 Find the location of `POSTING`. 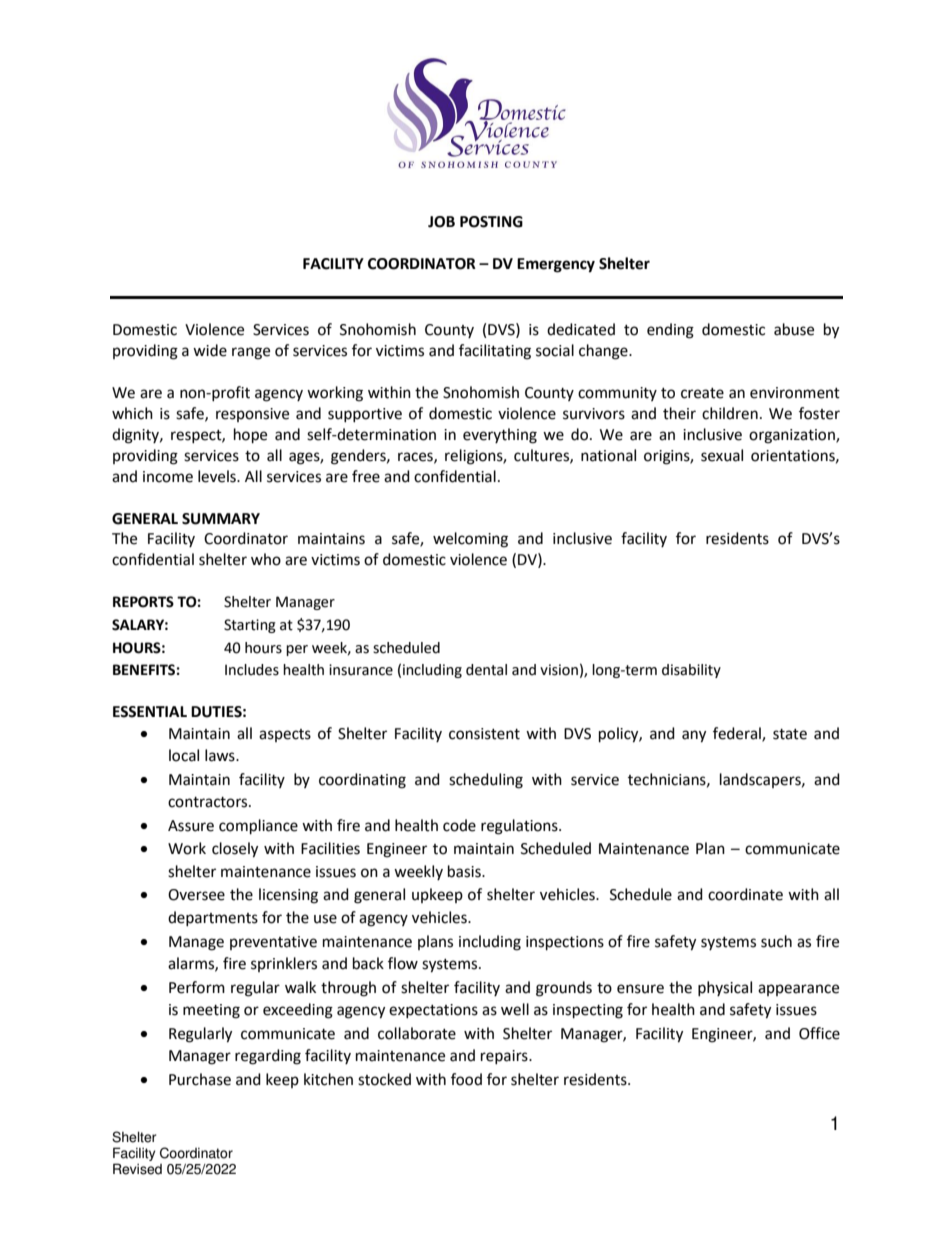

POSTING is located at coordinates (491, 222).
